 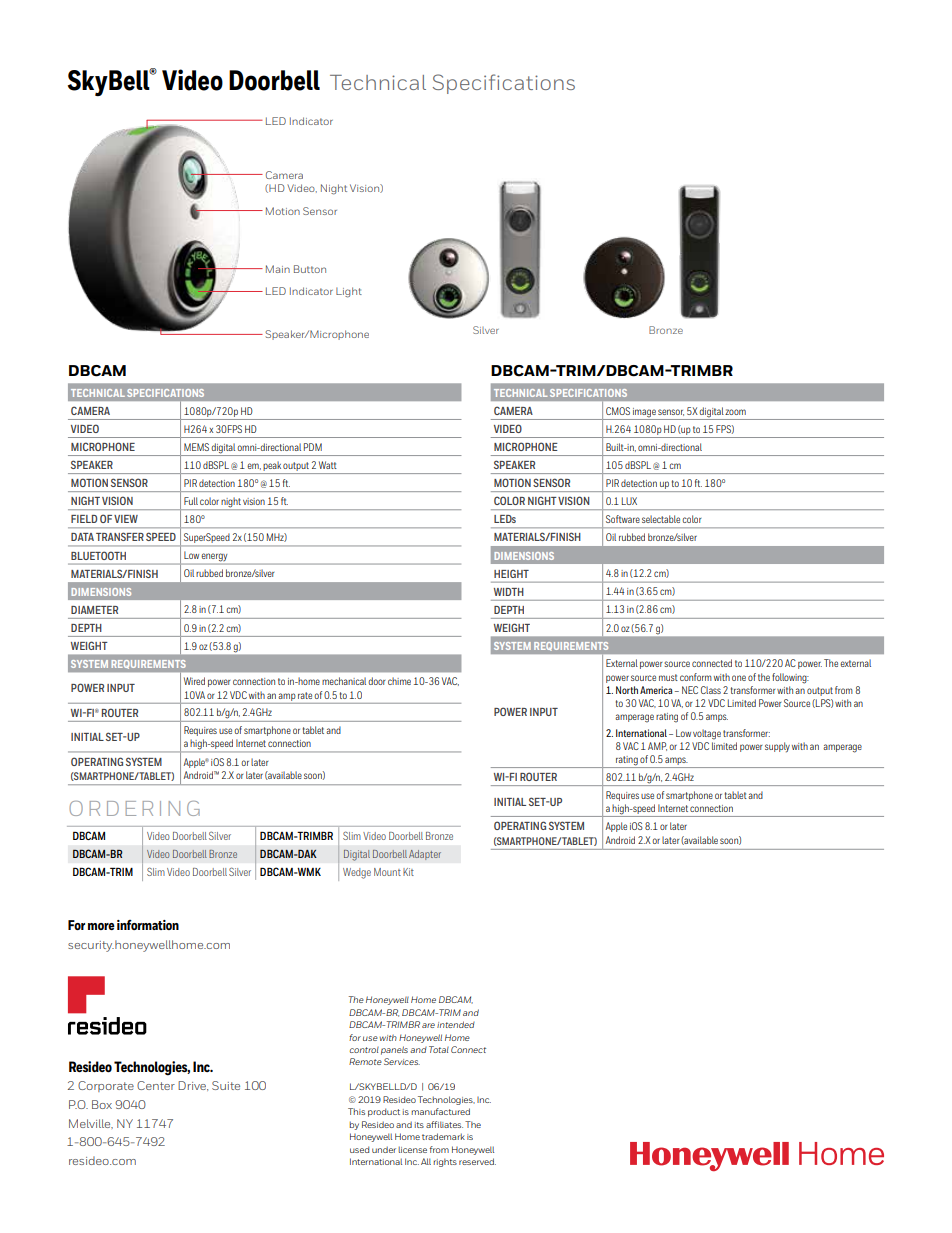 What do you see at coordinates (148, 925) in the document?
I see `information` at bounding box center [148, 925].
